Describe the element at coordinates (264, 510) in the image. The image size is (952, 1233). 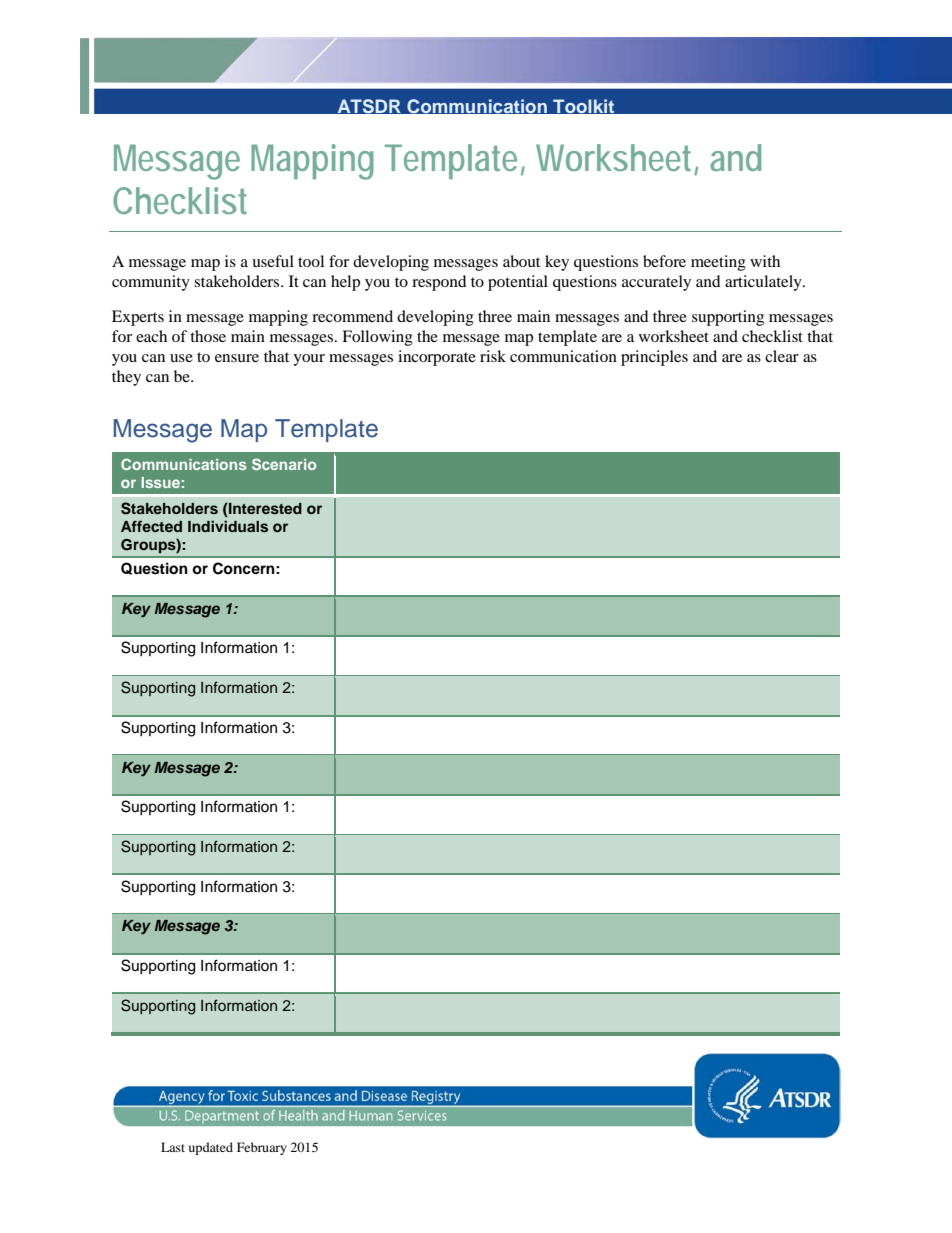
I see `Interested` at that location.
